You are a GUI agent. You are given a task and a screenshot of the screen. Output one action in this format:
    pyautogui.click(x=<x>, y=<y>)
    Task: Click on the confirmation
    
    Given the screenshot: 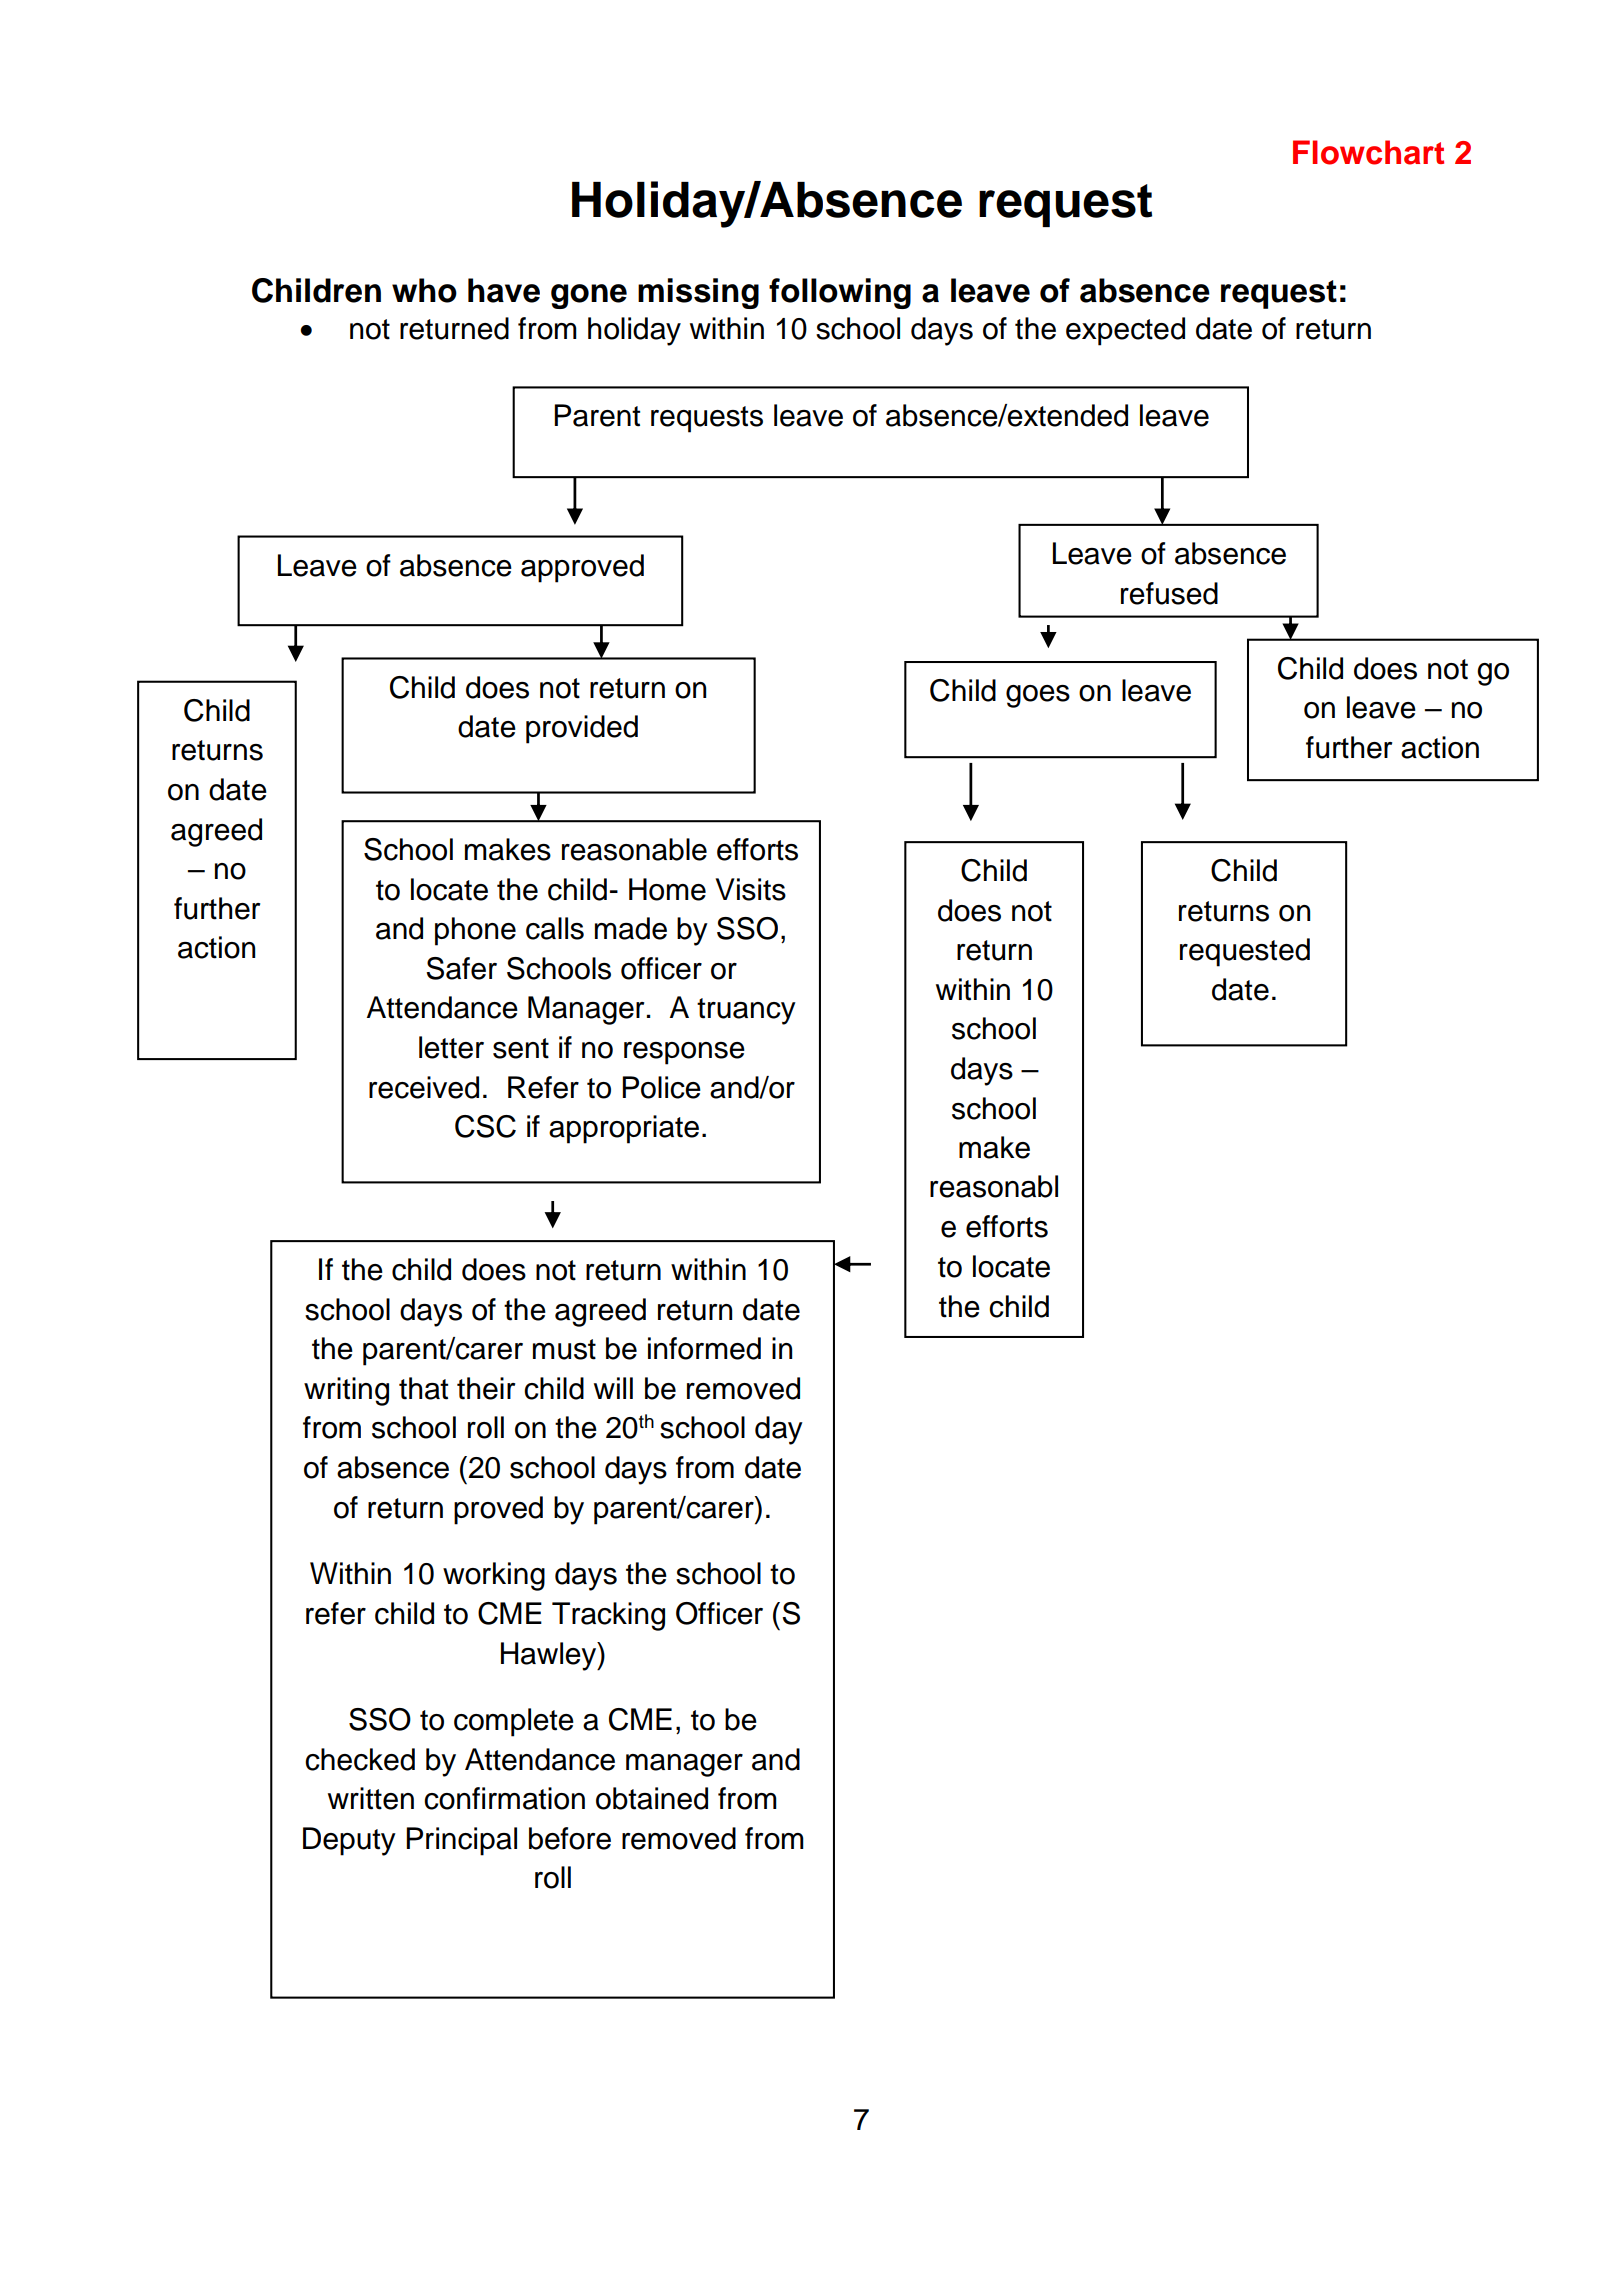 What is the action you would take?
    pyautogui.click(x=504, y=1798)
